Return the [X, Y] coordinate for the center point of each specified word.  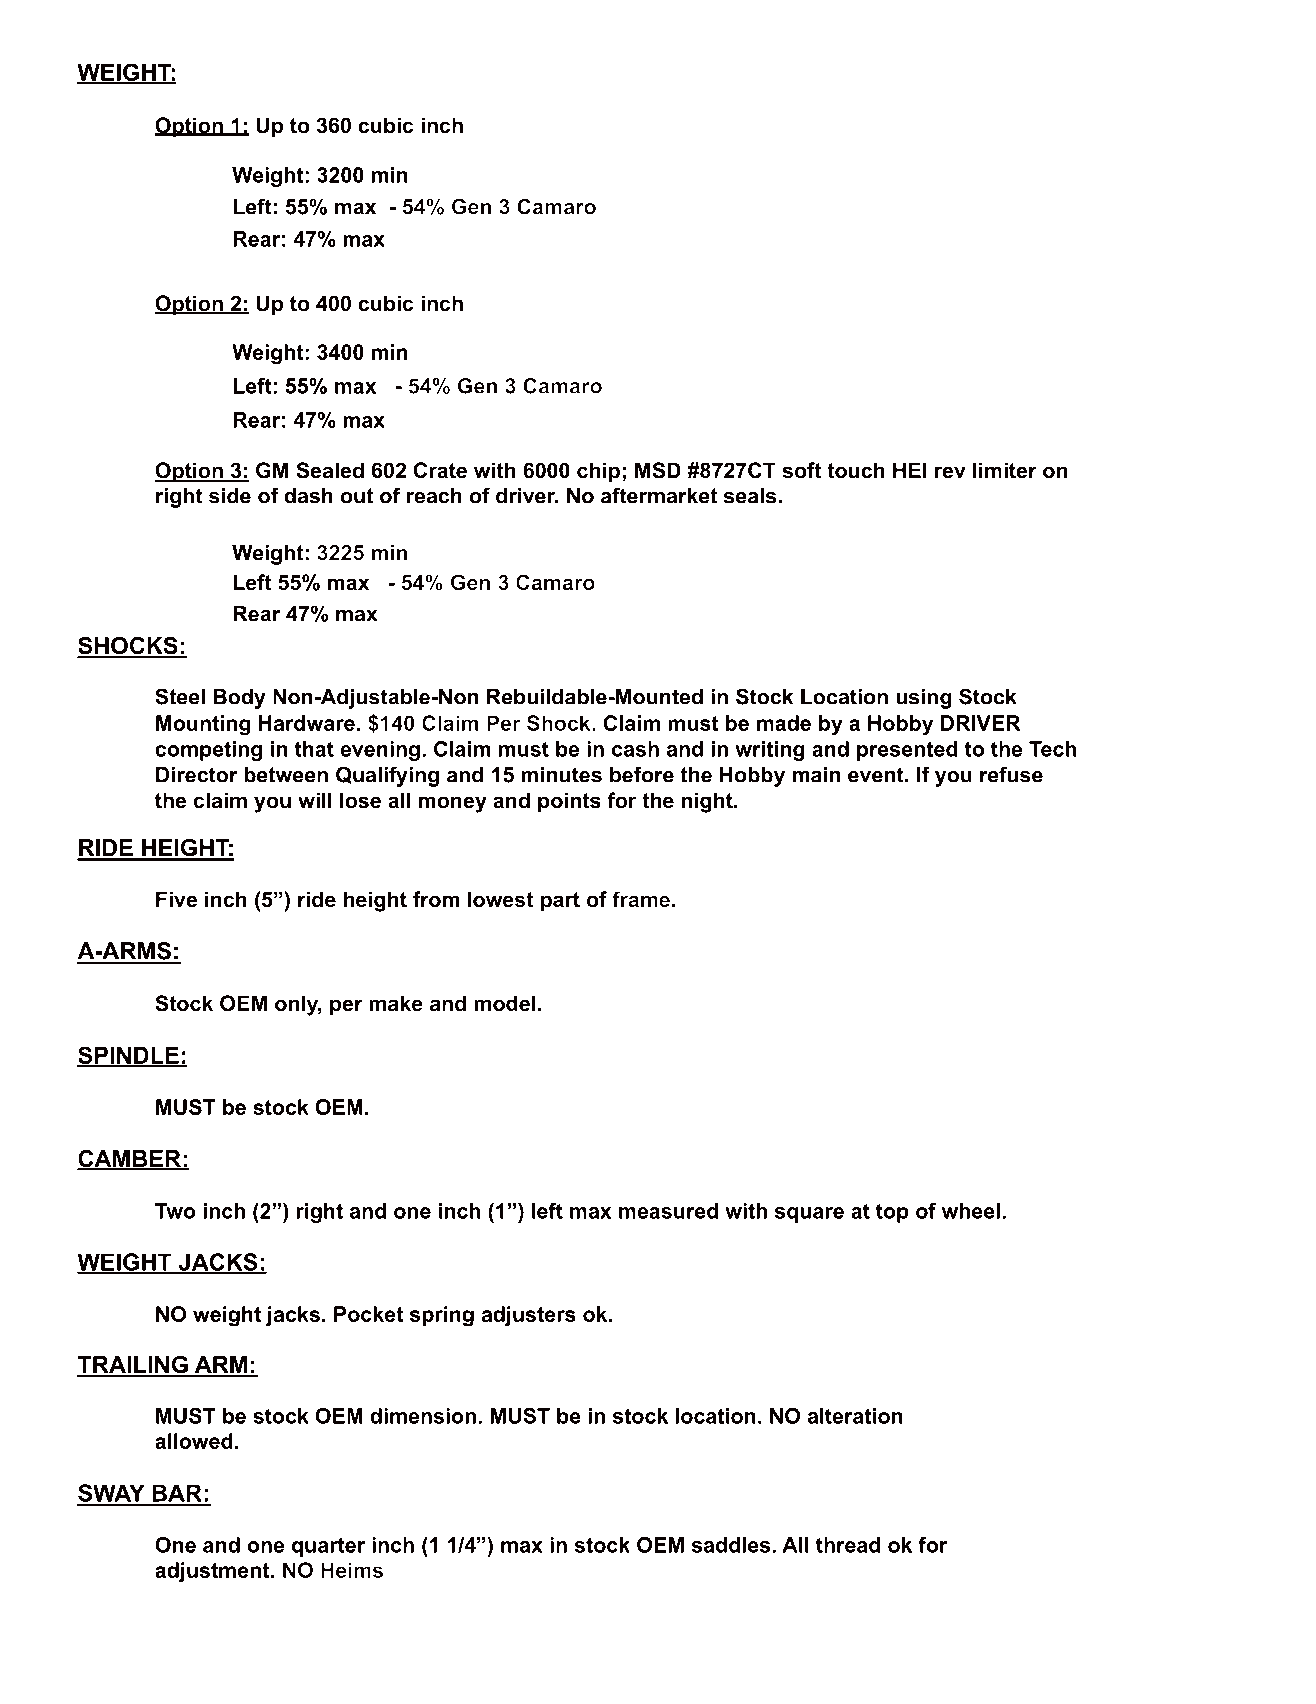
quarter [328, 1547]
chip [598, 472]
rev [950, 472]
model [505, 1003]
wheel [970, 1211]
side [230, 496]
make [396, 1003]
